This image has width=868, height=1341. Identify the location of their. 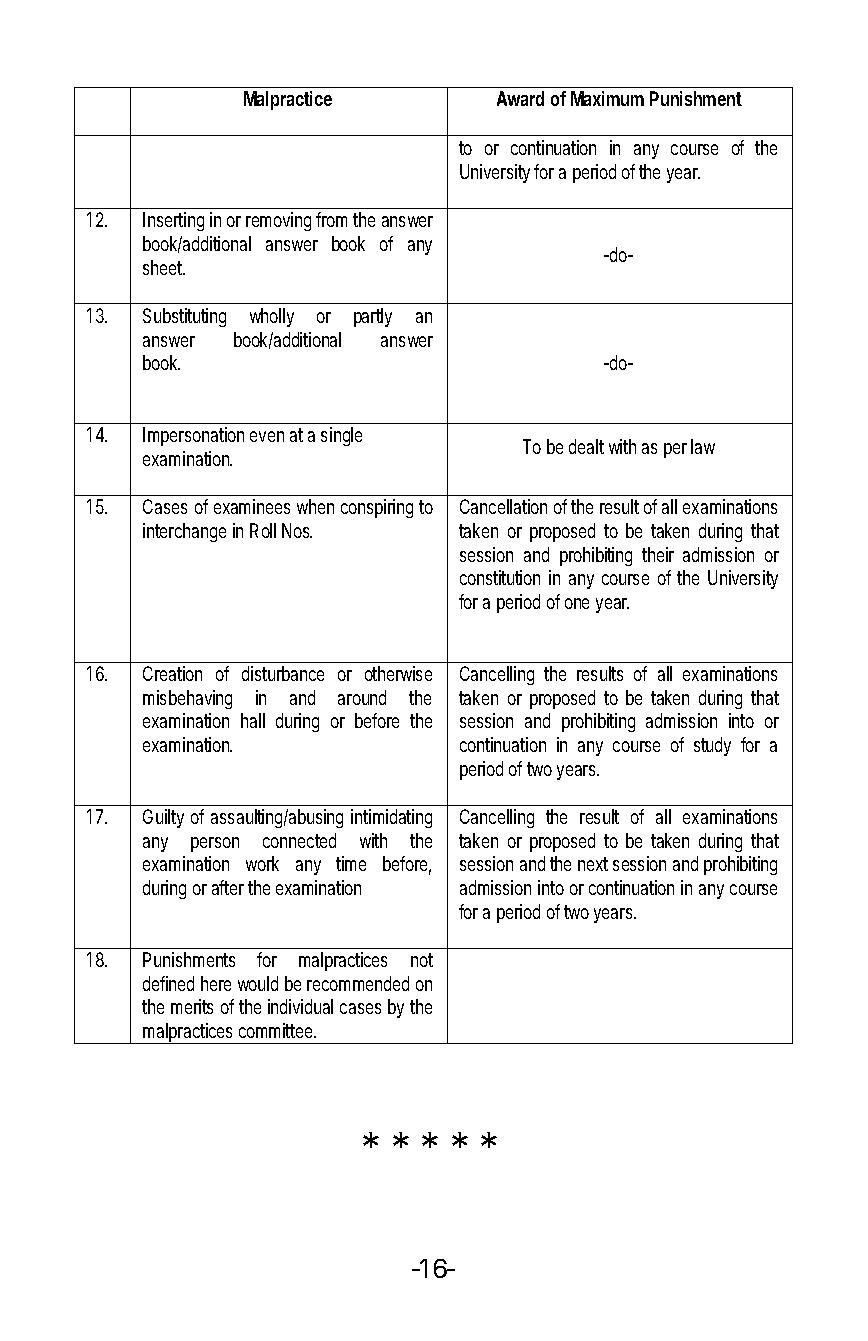
(658, 554).
